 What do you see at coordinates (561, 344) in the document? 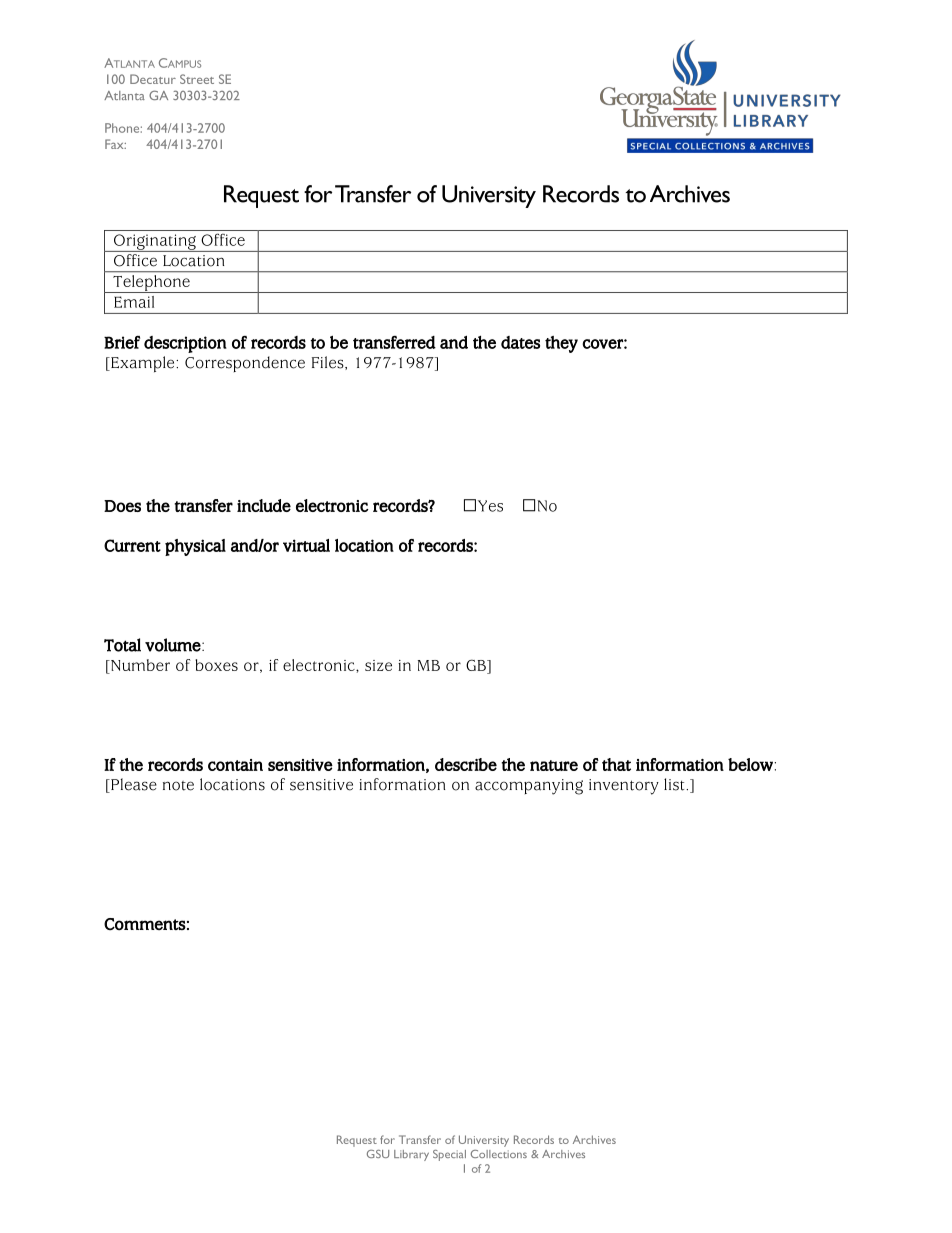
I see `they` at bounding box center [561, 344].
